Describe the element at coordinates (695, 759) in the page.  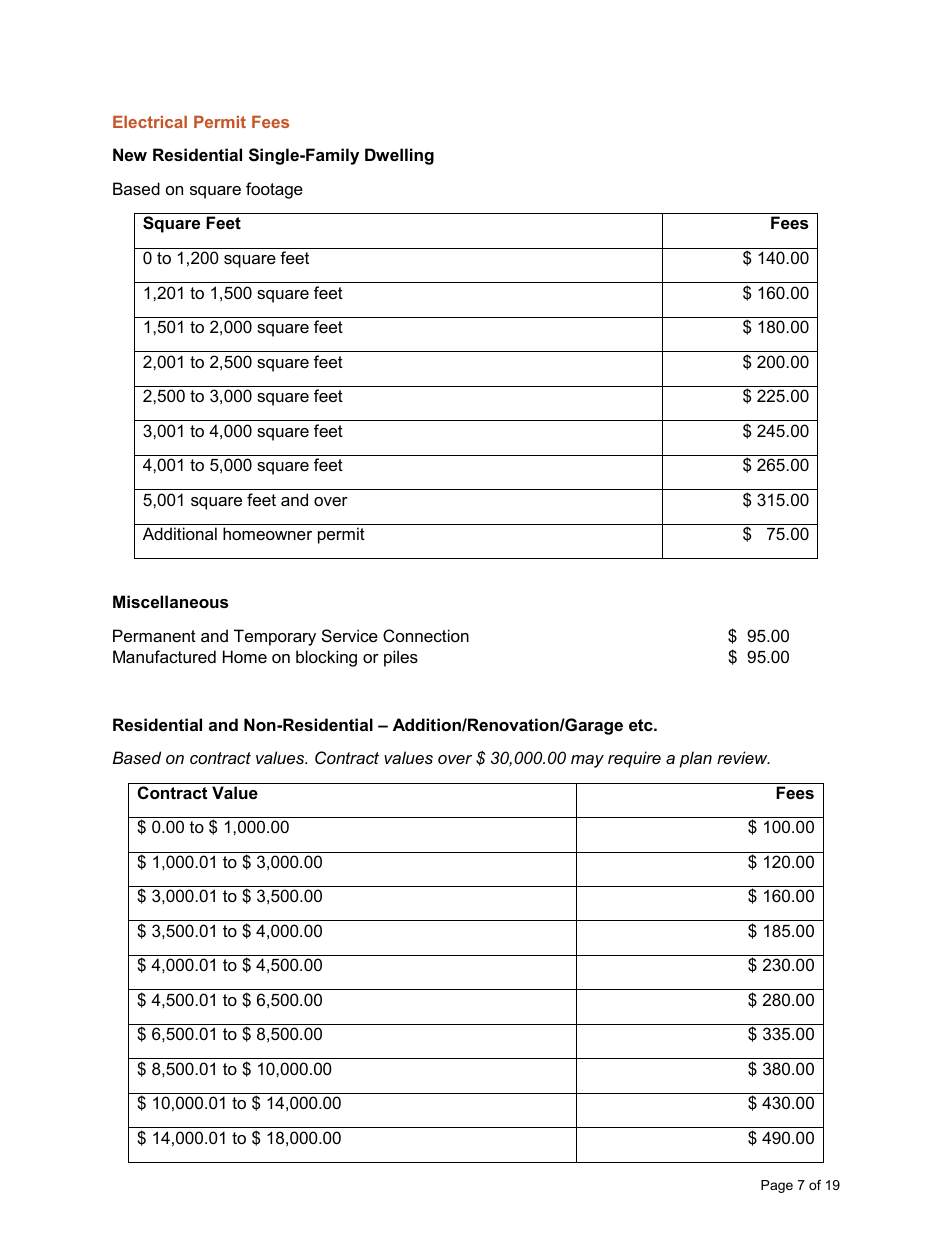
I see `plan` at that location.
